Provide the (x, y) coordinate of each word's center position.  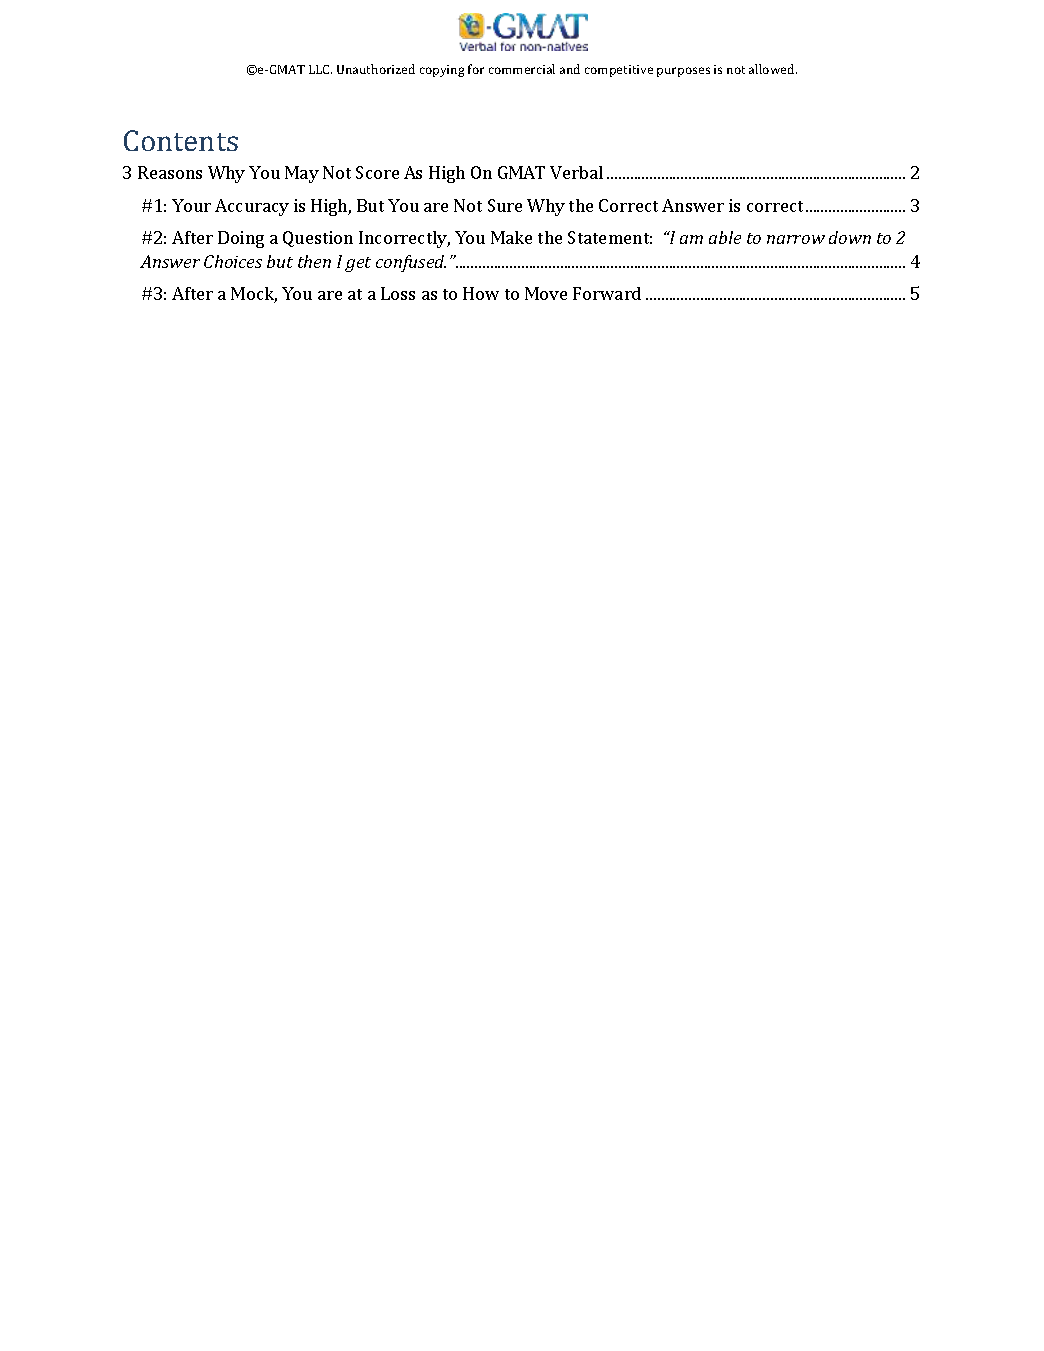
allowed (773, 69)
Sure (505, 205)
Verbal (576, 172)
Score (377, 172)
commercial (522, 69)
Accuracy (252, 207)
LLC (320, 69)
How (481, 293)
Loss (398, 293)
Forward (607, 293)
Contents (181, 140)
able (725, 237)
